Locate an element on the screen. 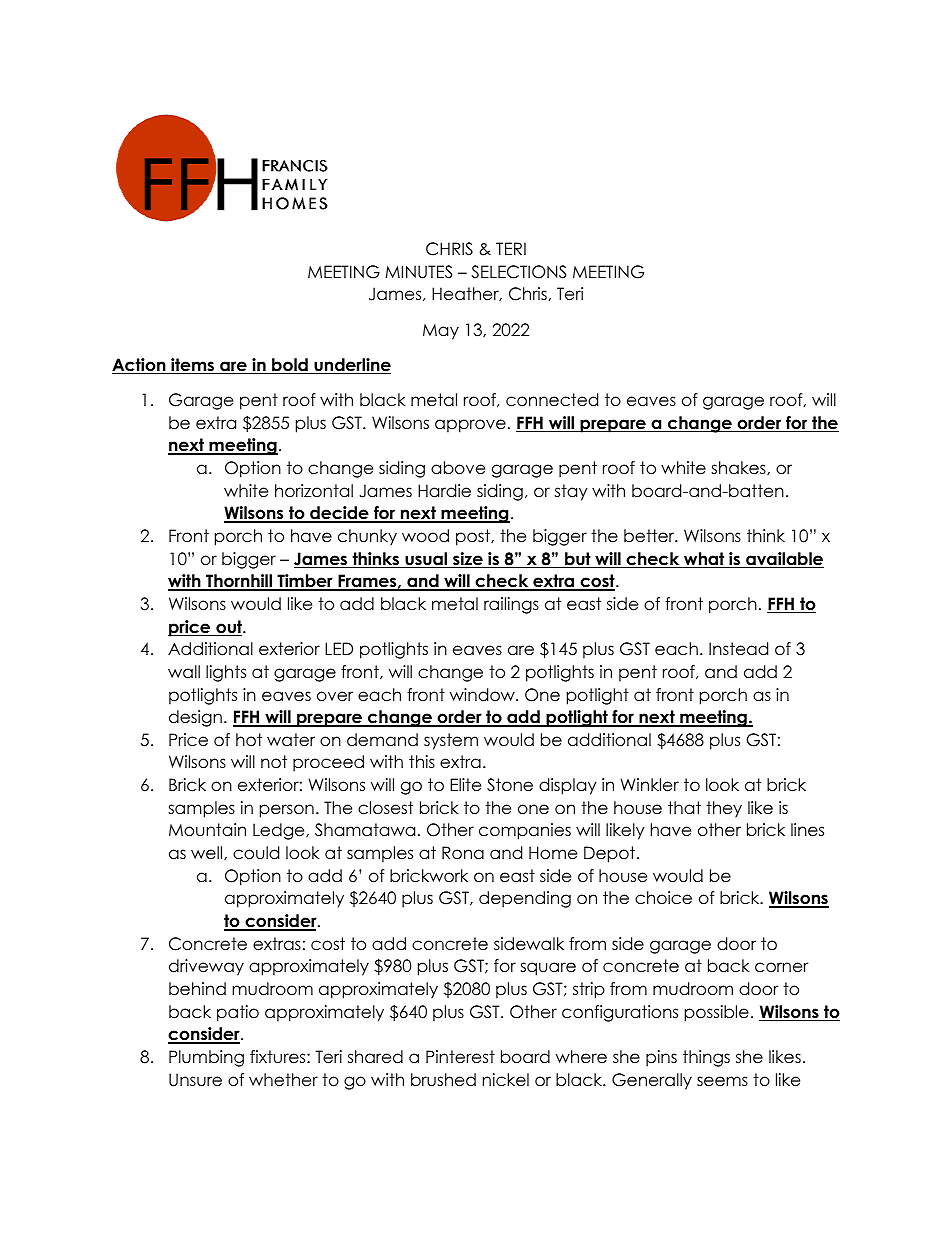 The width and height of the screenshot is (952, 1233). shakes is located at coordinates (739, 468).
